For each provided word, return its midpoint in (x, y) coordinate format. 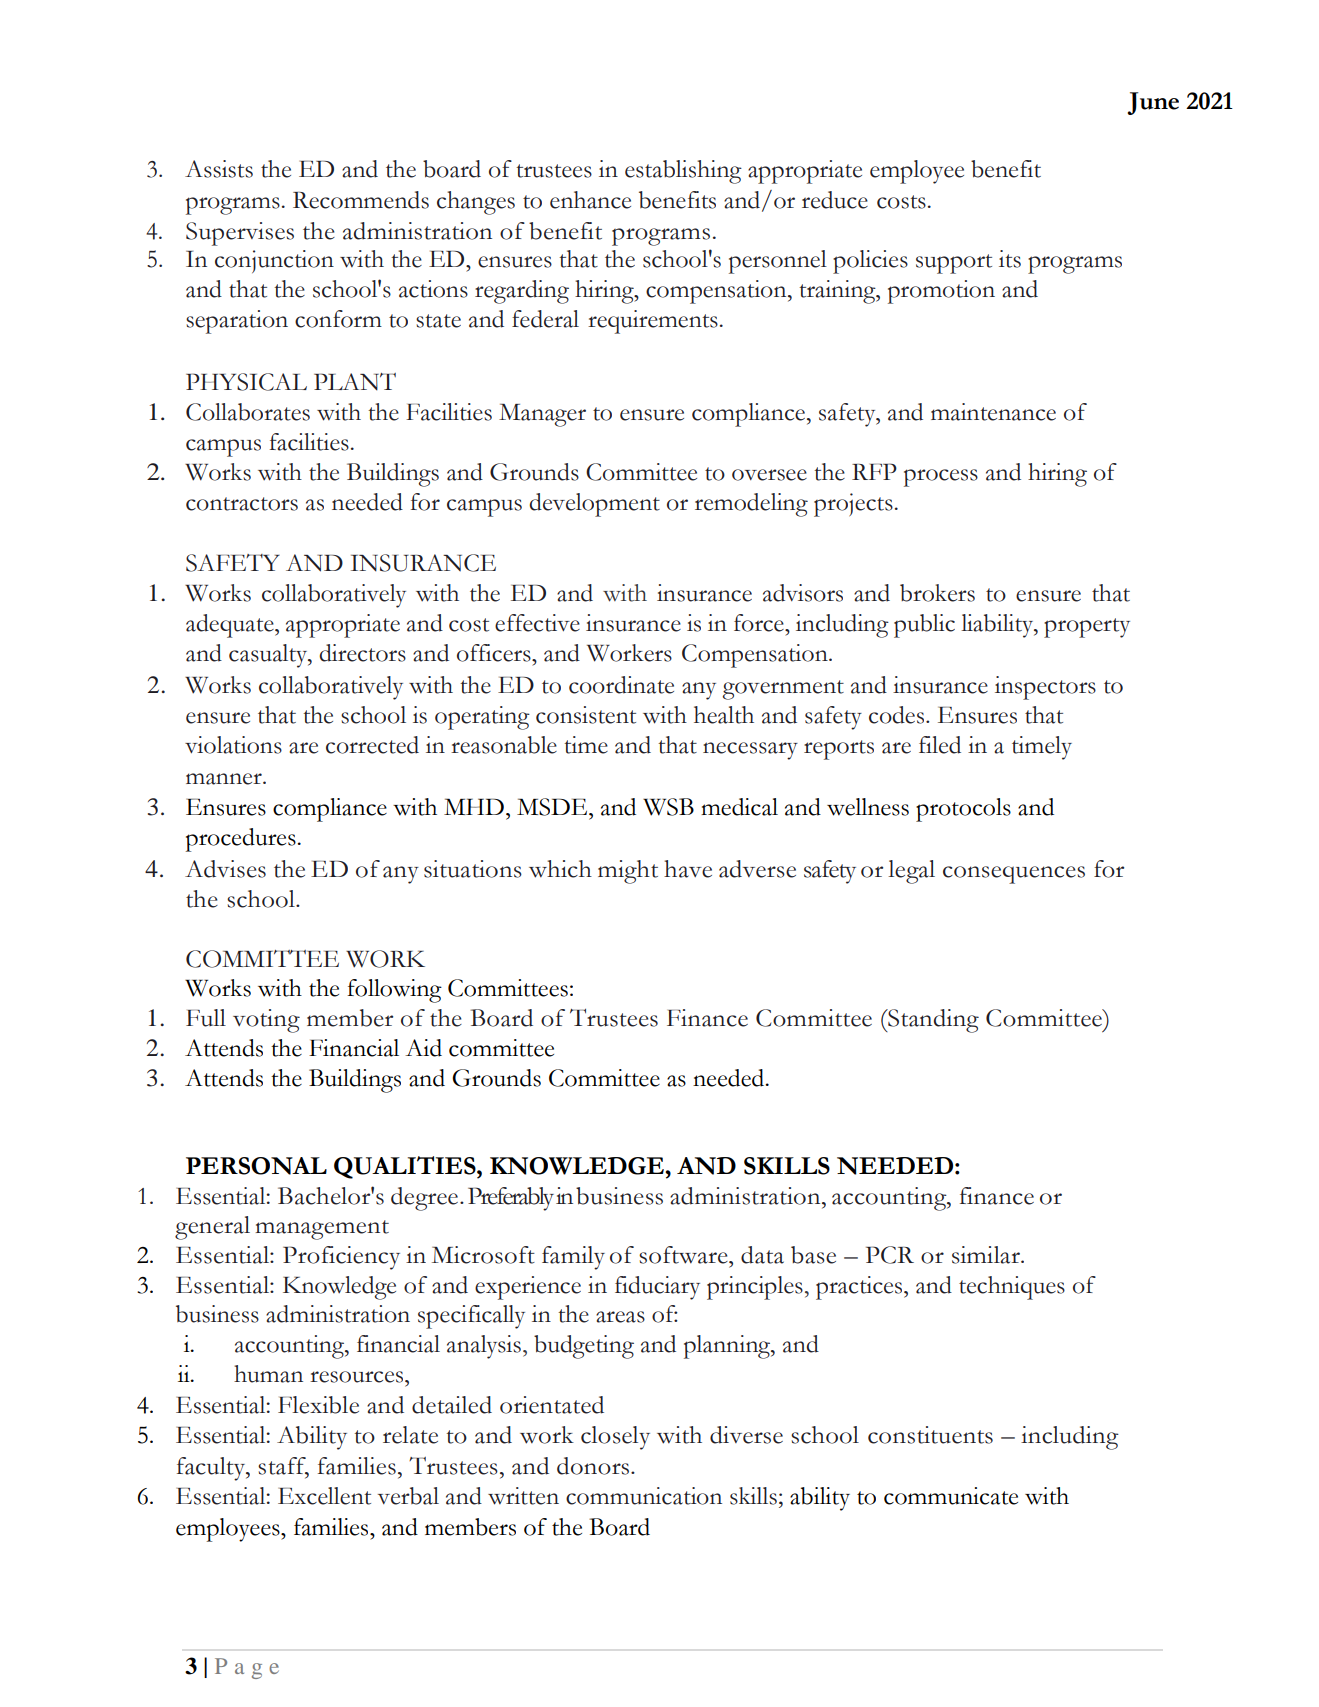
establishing (683, 172)
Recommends (361, 200)
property (1087, 628)
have (688, 869)
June (1153, 103)
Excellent (324, 1496)
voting (266, 1021)
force (760, 623)
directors (362, 653)
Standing (932, 1021)
